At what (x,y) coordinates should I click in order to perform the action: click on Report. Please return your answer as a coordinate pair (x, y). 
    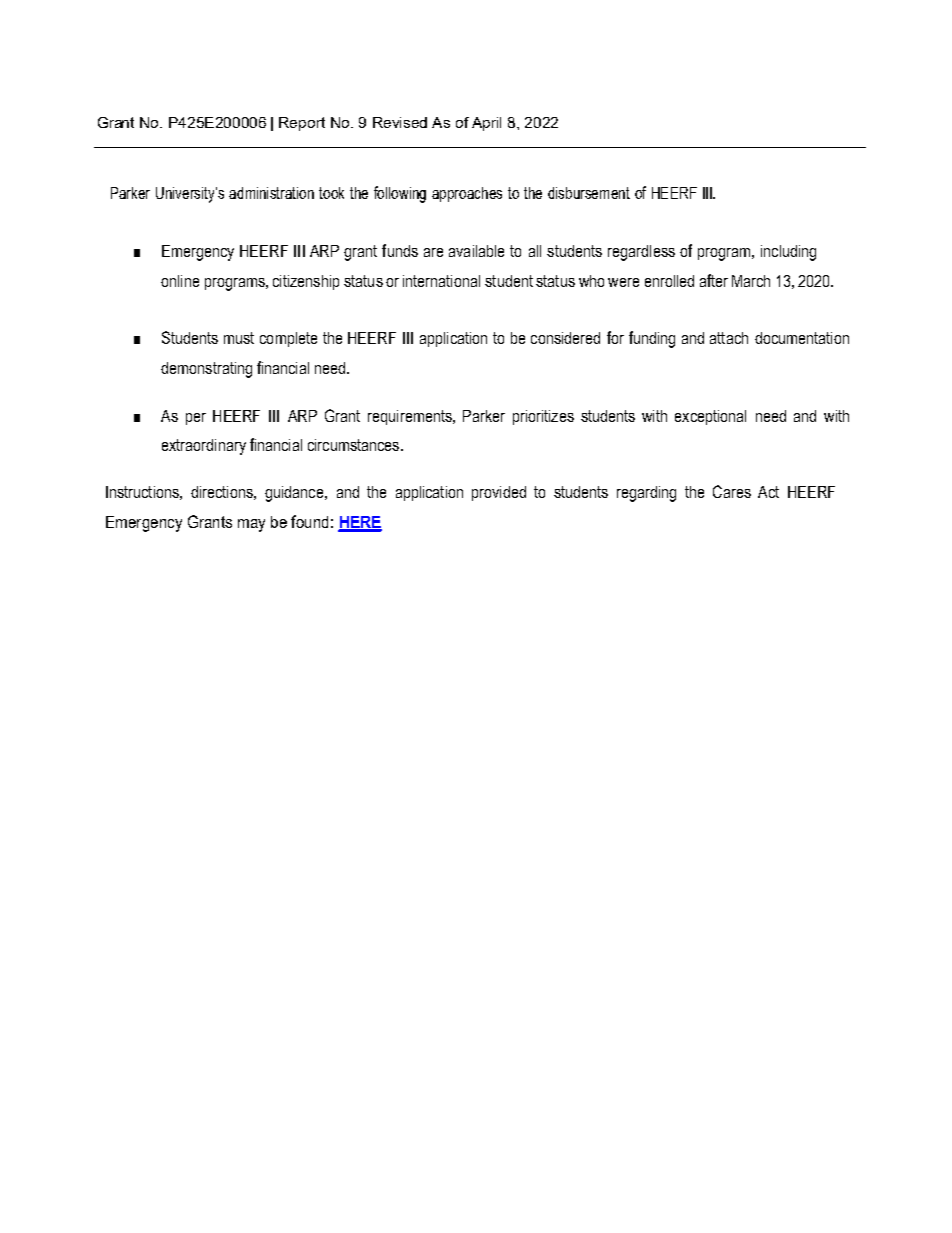
    Looking at the image, I should click on (302, 124).
